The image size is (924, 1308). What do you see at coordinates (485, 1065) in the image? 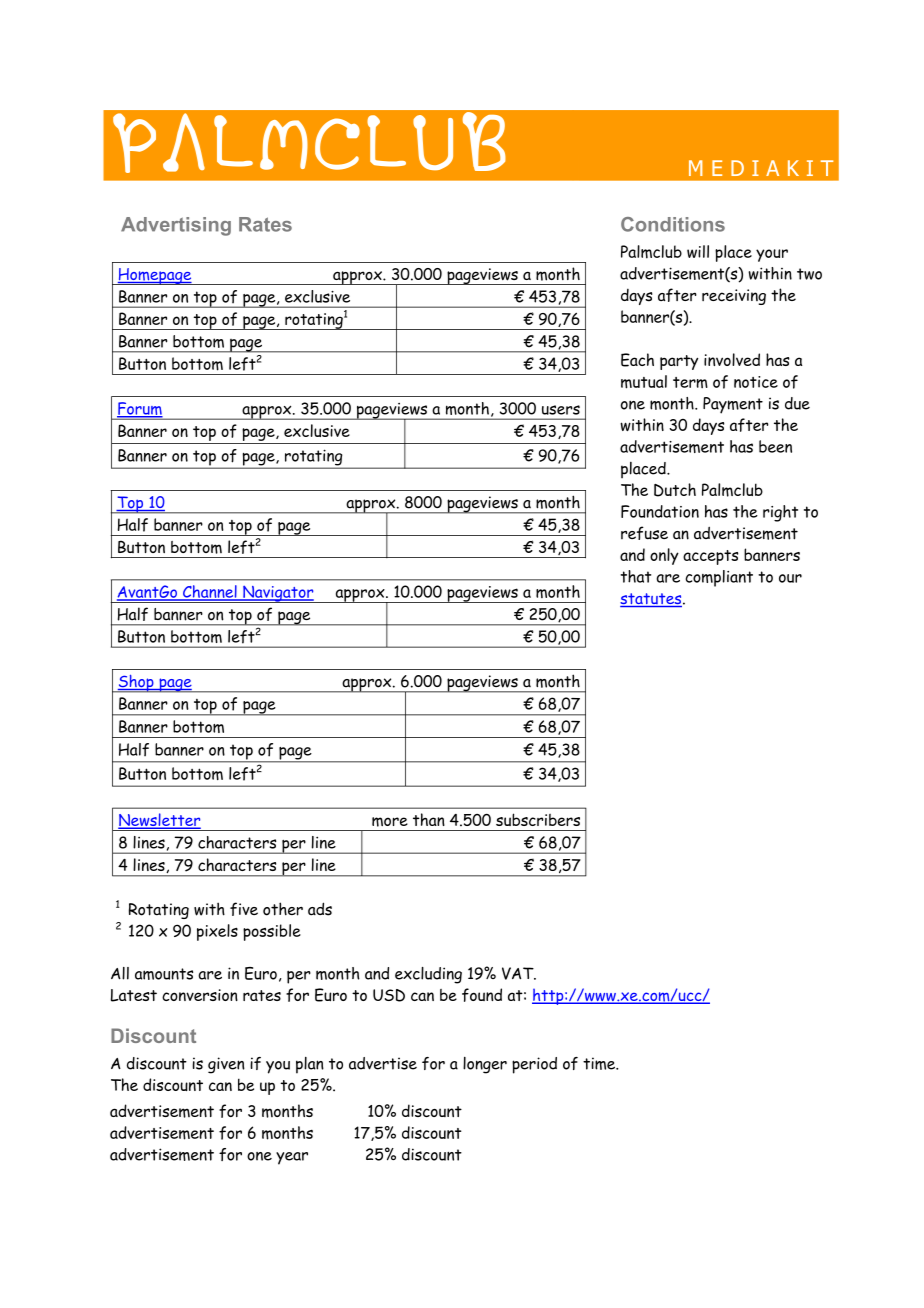
I see `longer` at bounding box center [485, 1065].
